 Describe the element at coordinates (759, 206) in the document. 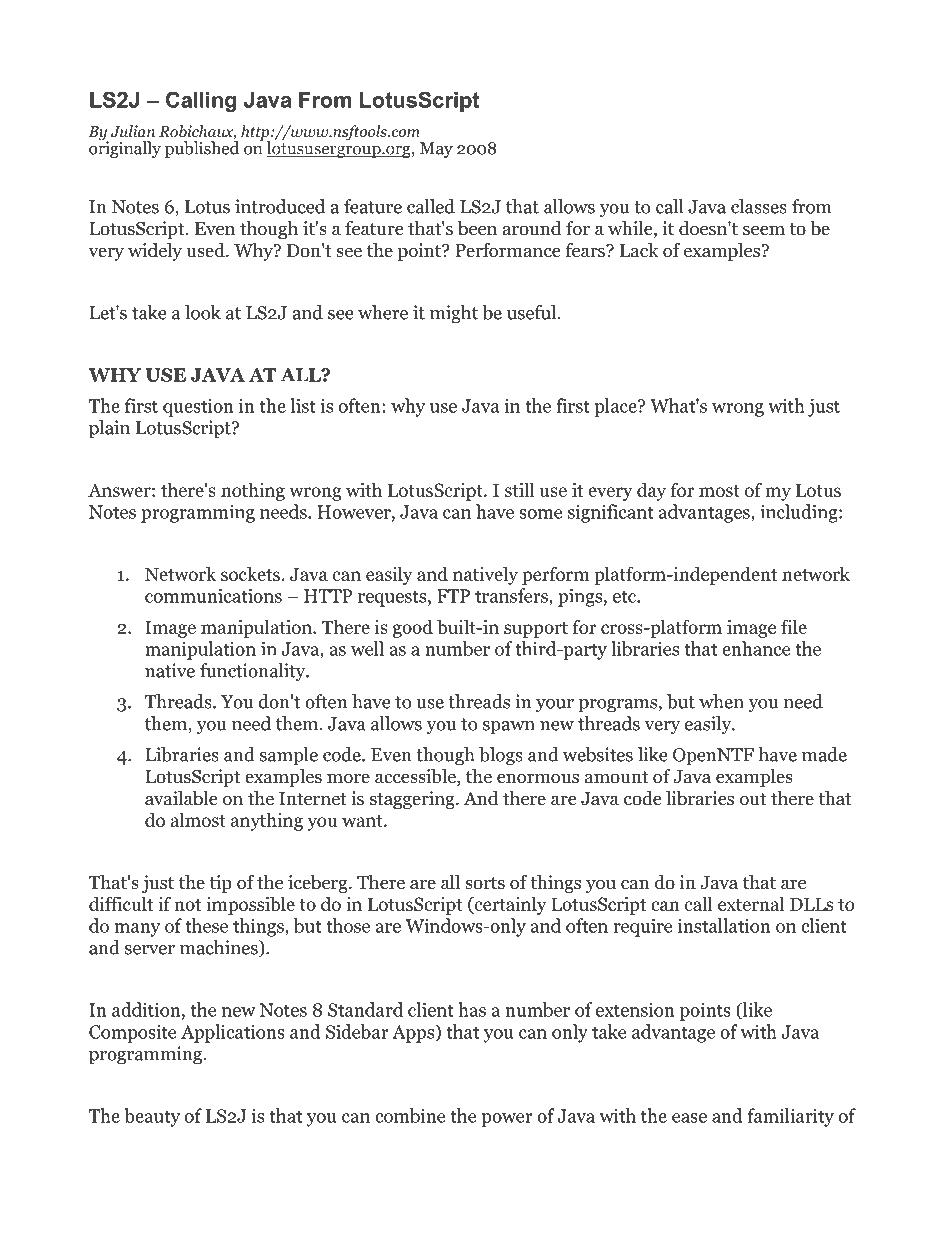

I see `classes` at that location.
